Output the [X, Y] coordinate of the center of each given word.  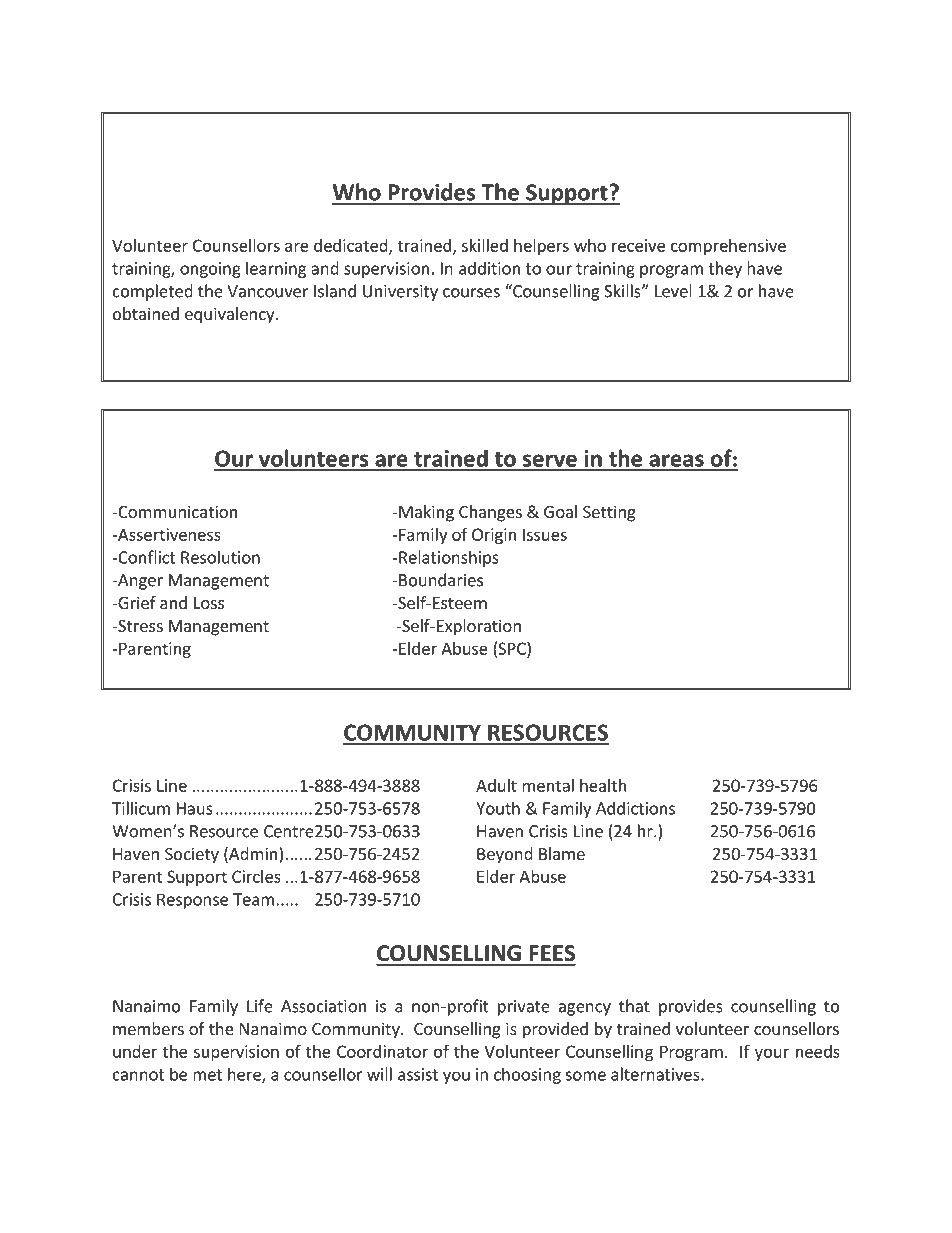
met [207, 1075]
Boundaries [441, 580]
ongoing [210, 270]
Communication [176, 511]
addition [489, 268]
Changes [490, 513]
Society [192, 855]
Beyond [505, 855]
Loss [209, 603]
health [603, 785]
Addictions [635, 808]
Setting [609, 513]
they [725, 269]
